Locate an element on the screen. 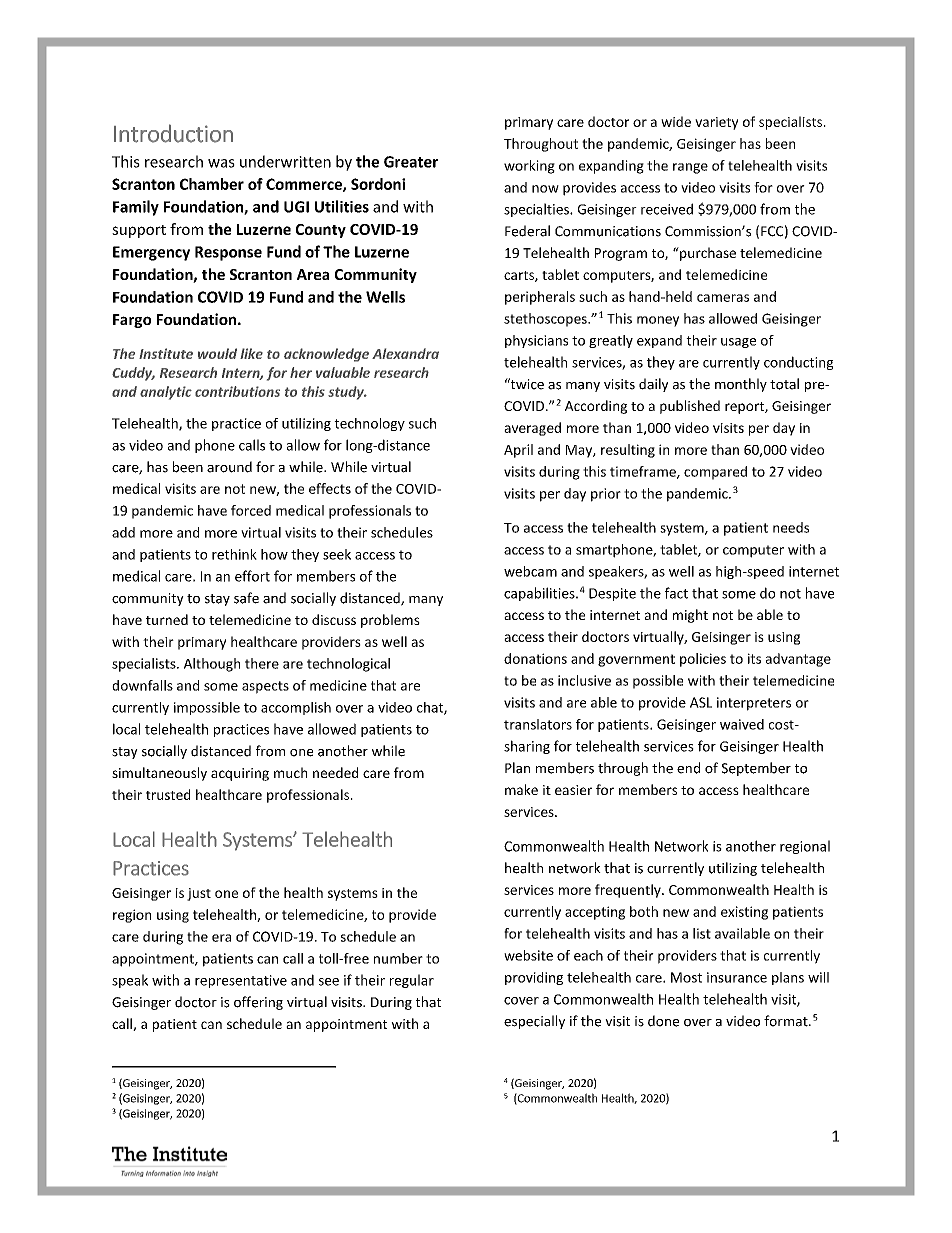 The image size is (952, 1233). Greater is located at coordinates (411, 162).
